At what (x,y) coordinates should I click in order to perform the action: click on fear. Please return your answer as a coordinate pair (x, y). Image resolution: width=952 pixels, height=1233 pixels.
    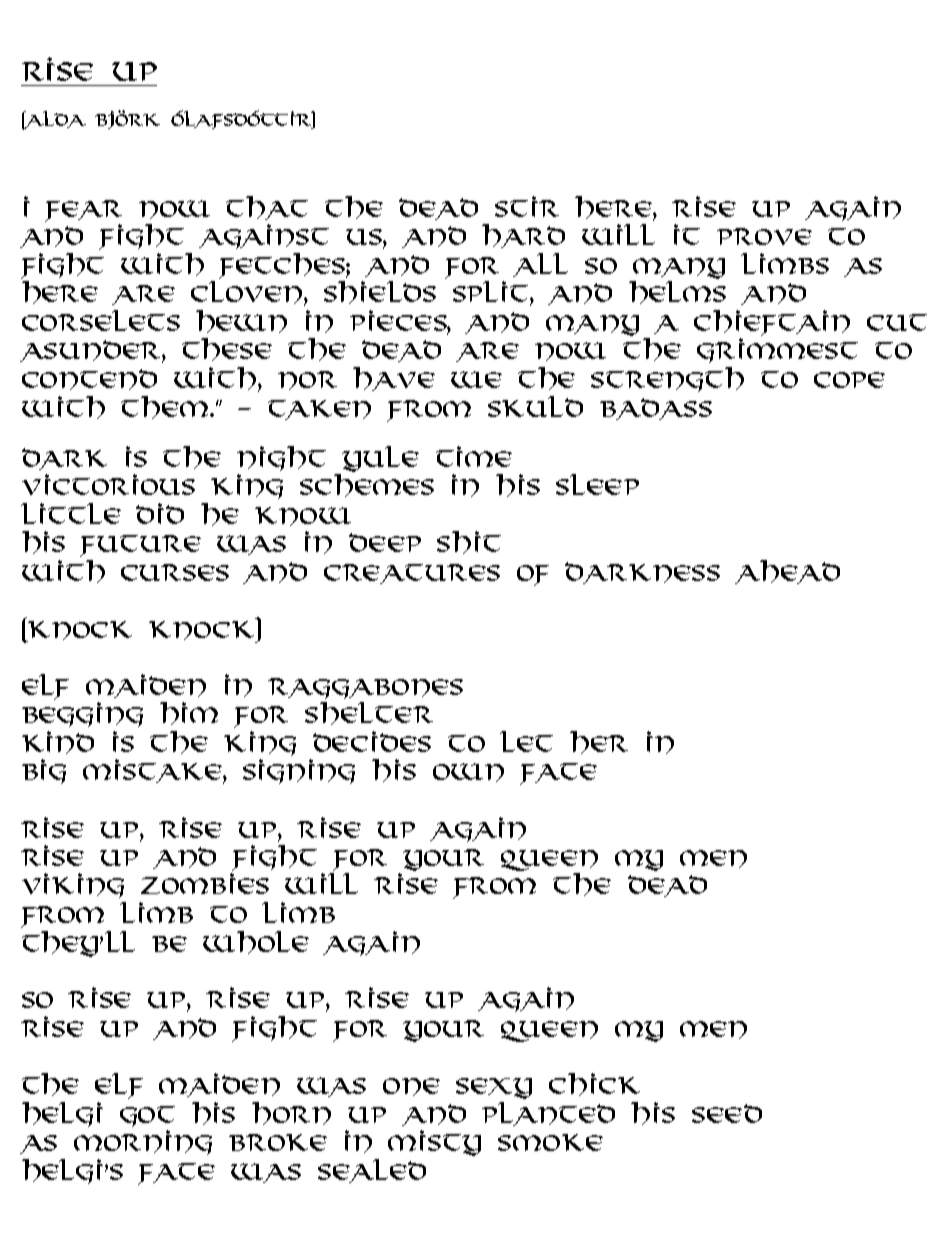
    Looking at the image, I should click on (83, 211).
